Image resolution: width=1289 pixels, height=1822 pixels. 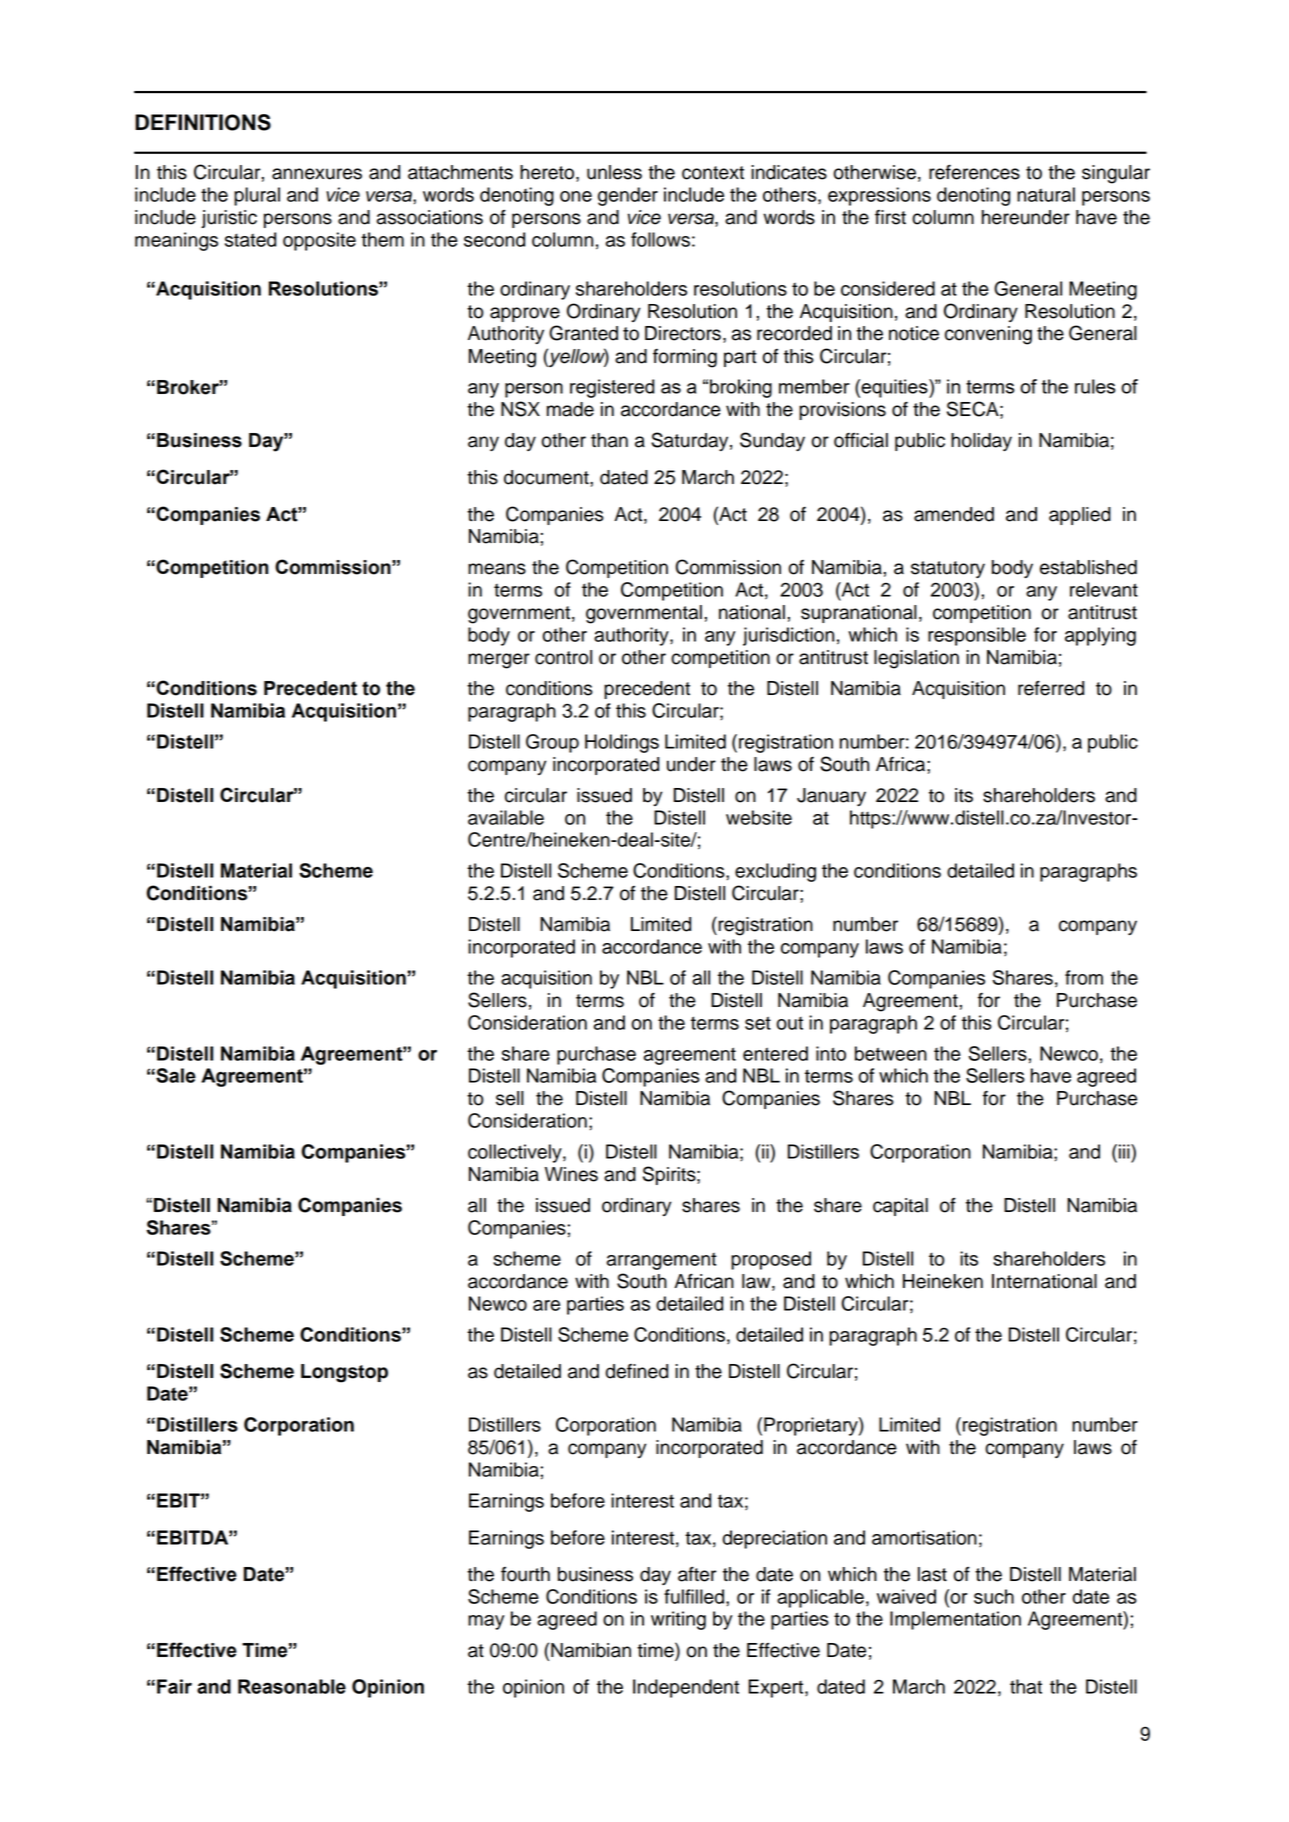 I want to click on arrangement, so click(x=662, y=1261).
